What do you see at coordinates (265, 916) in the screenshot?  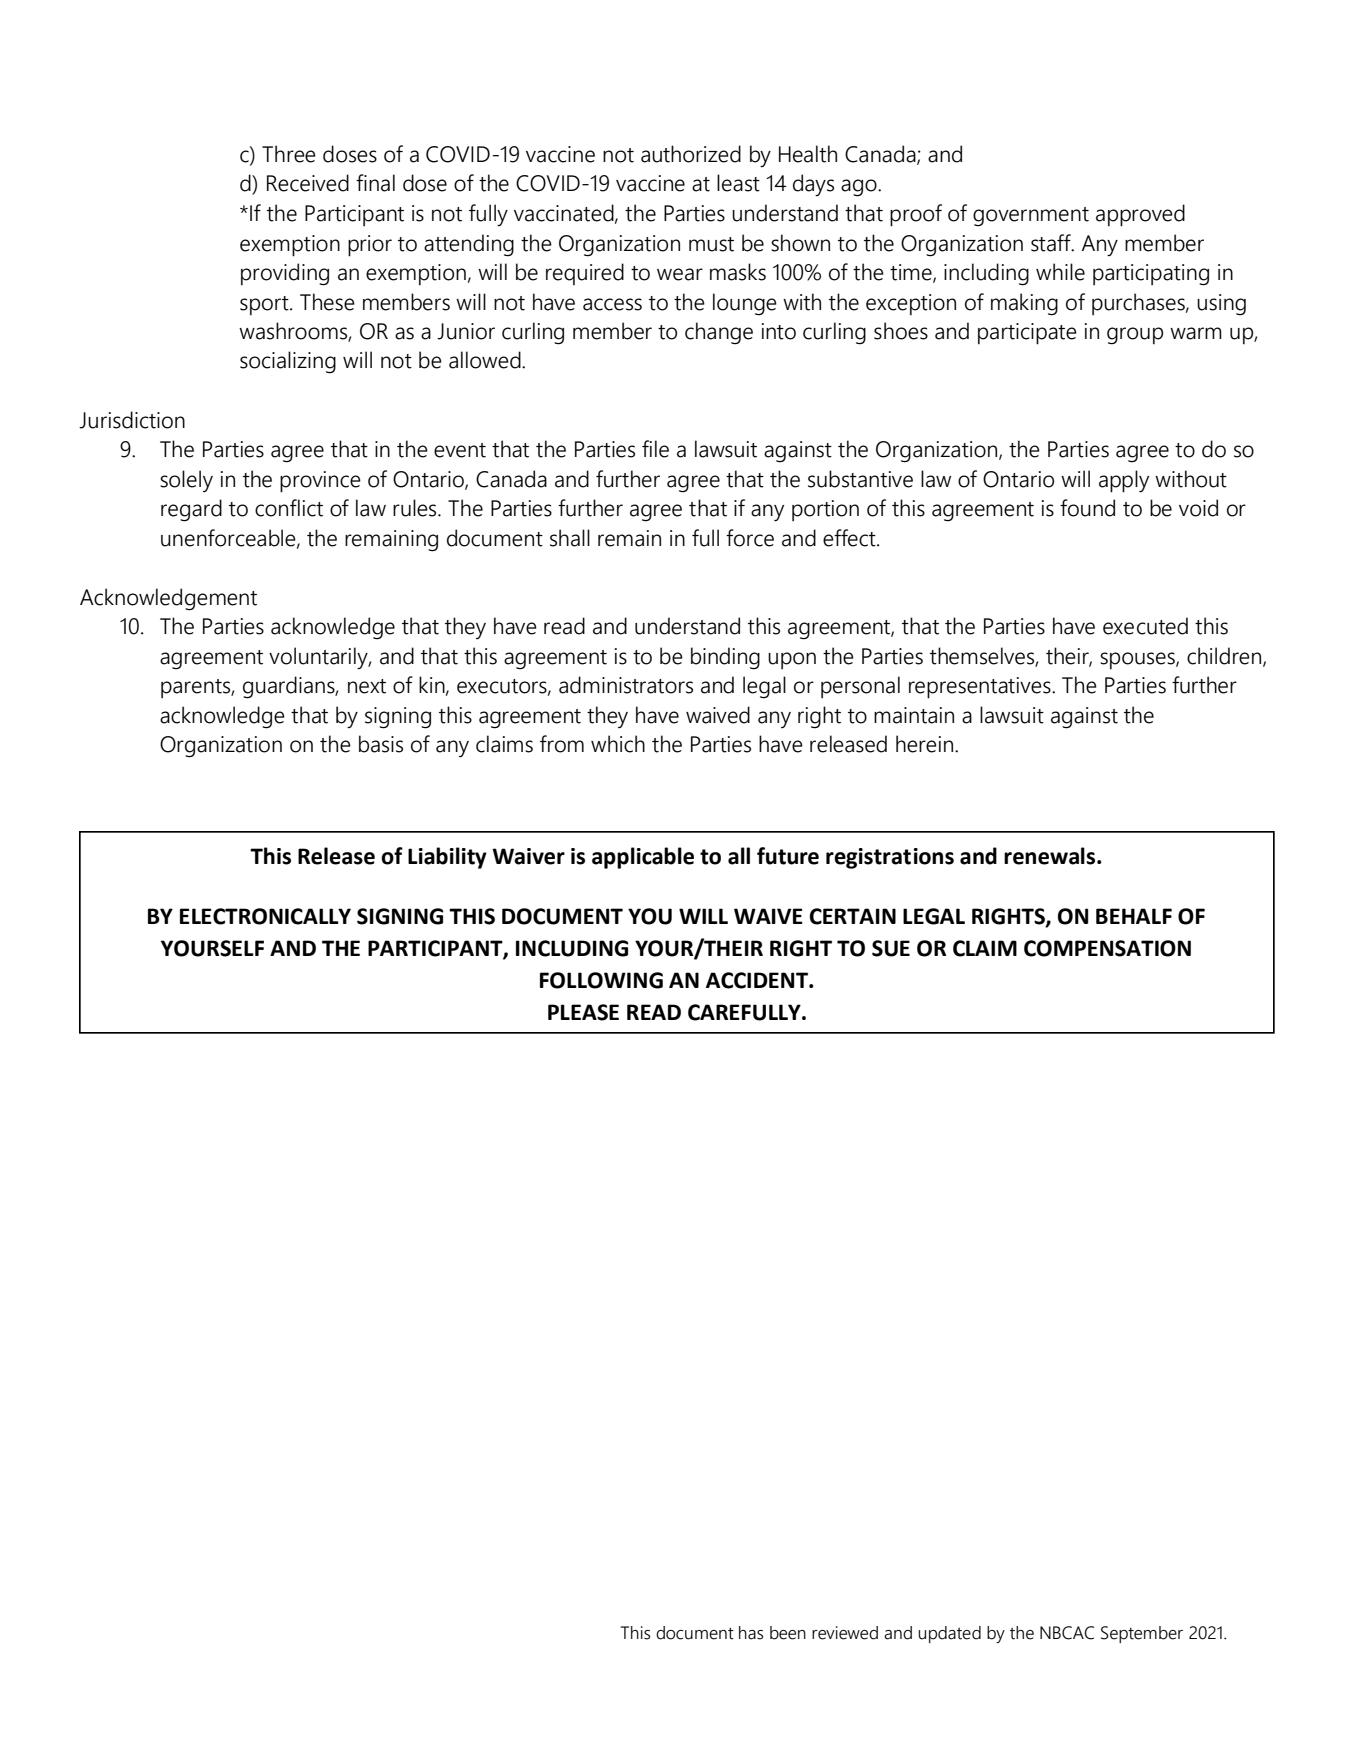 I see `ELECTRONICALLY` at bounding box center [265, 916].
